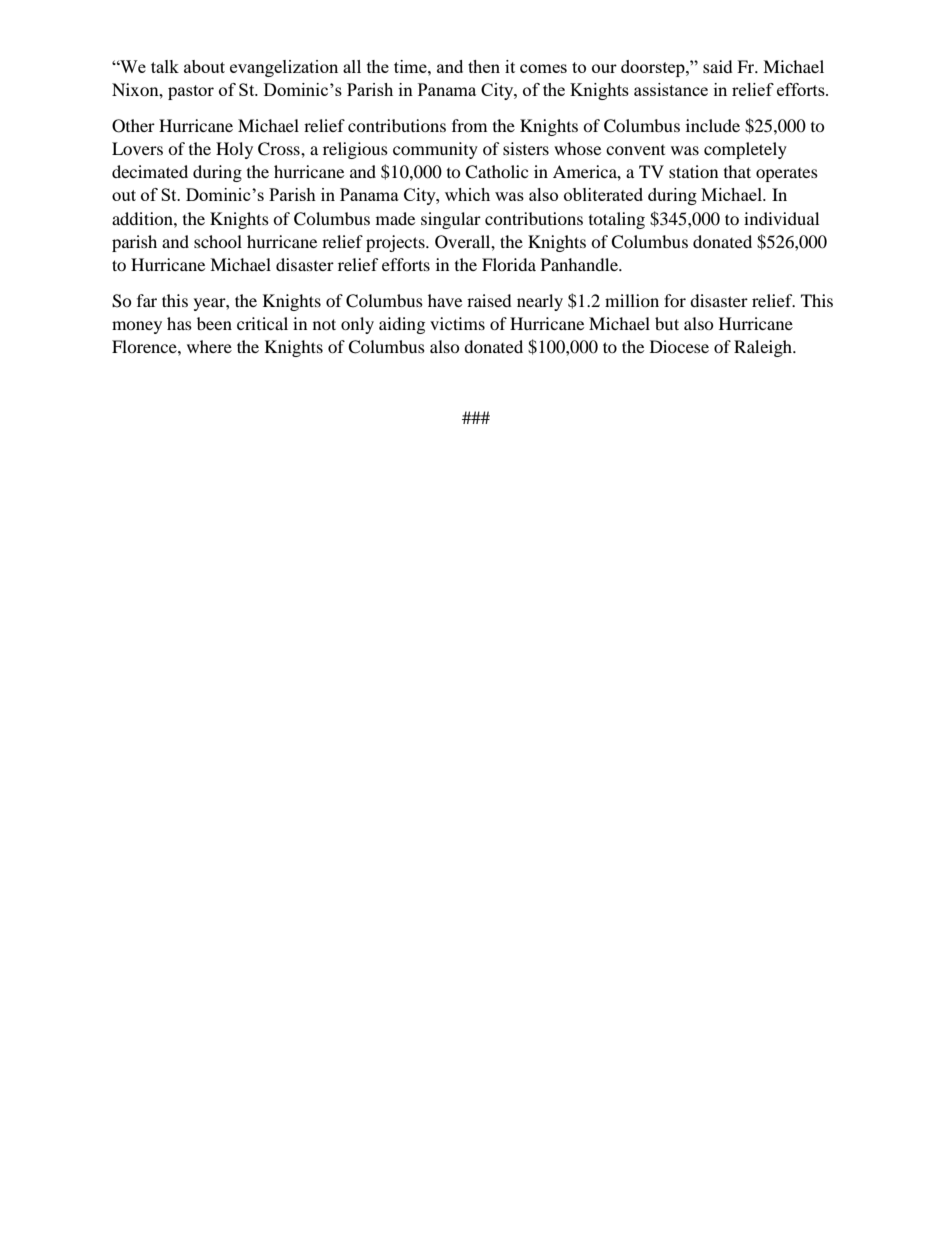 This screenshot has width=952, height=1233. Describe the element at coordinates (204, 66) in the screenshot. I see `about` at that location.
